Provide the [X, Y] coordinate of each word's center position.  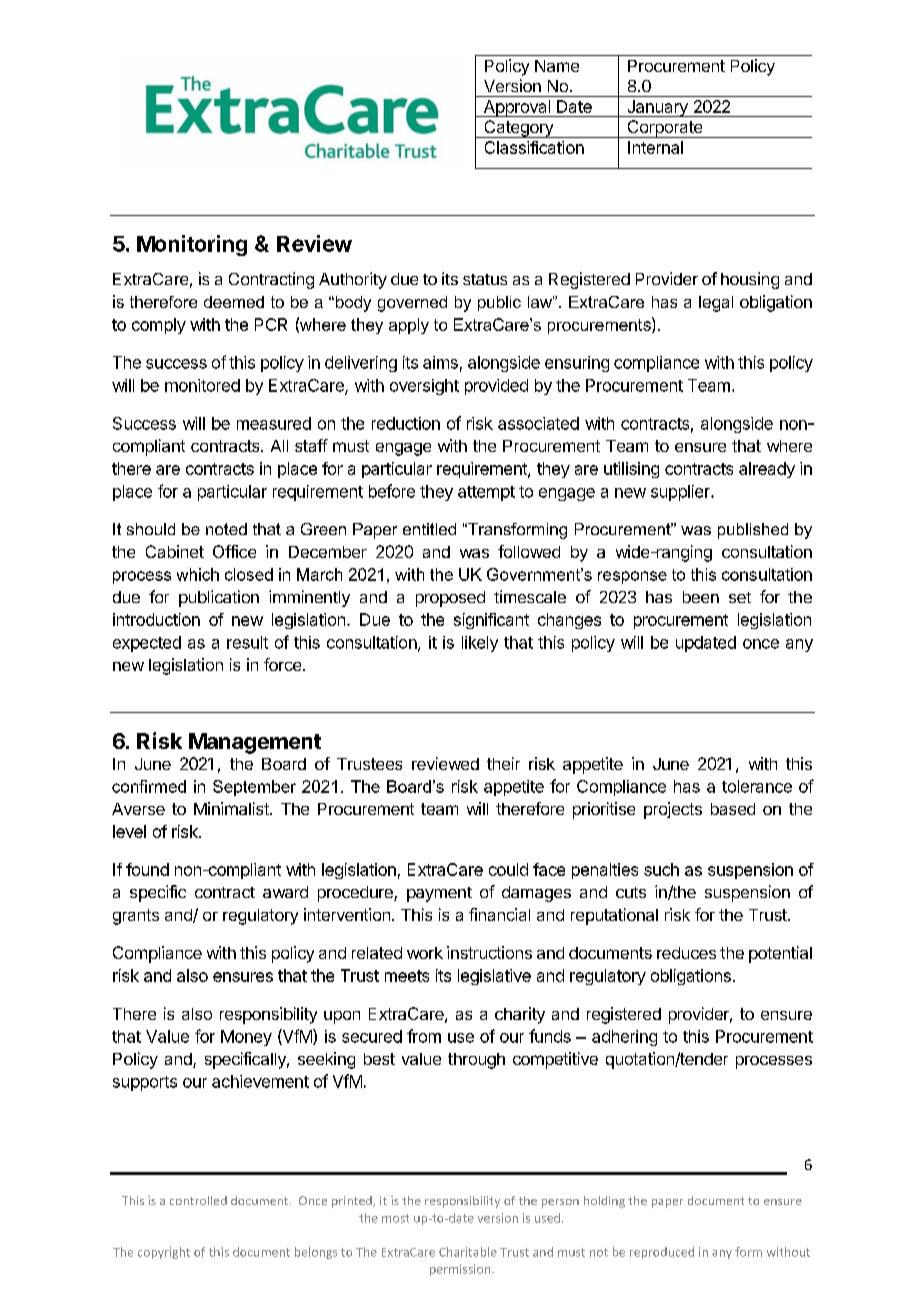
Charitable [468, 1252]
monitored [202, 385]
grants [136, 917]
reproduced [662, 1253]
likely [480, 644]
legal [716, 304]
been [701, 597]
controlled [198, 1200]
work [425, 953]
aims [440, 362]
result [247, 642]
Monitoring [192, 245]
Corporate [665, 129]
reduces [686, 953]
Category [518, 129]
